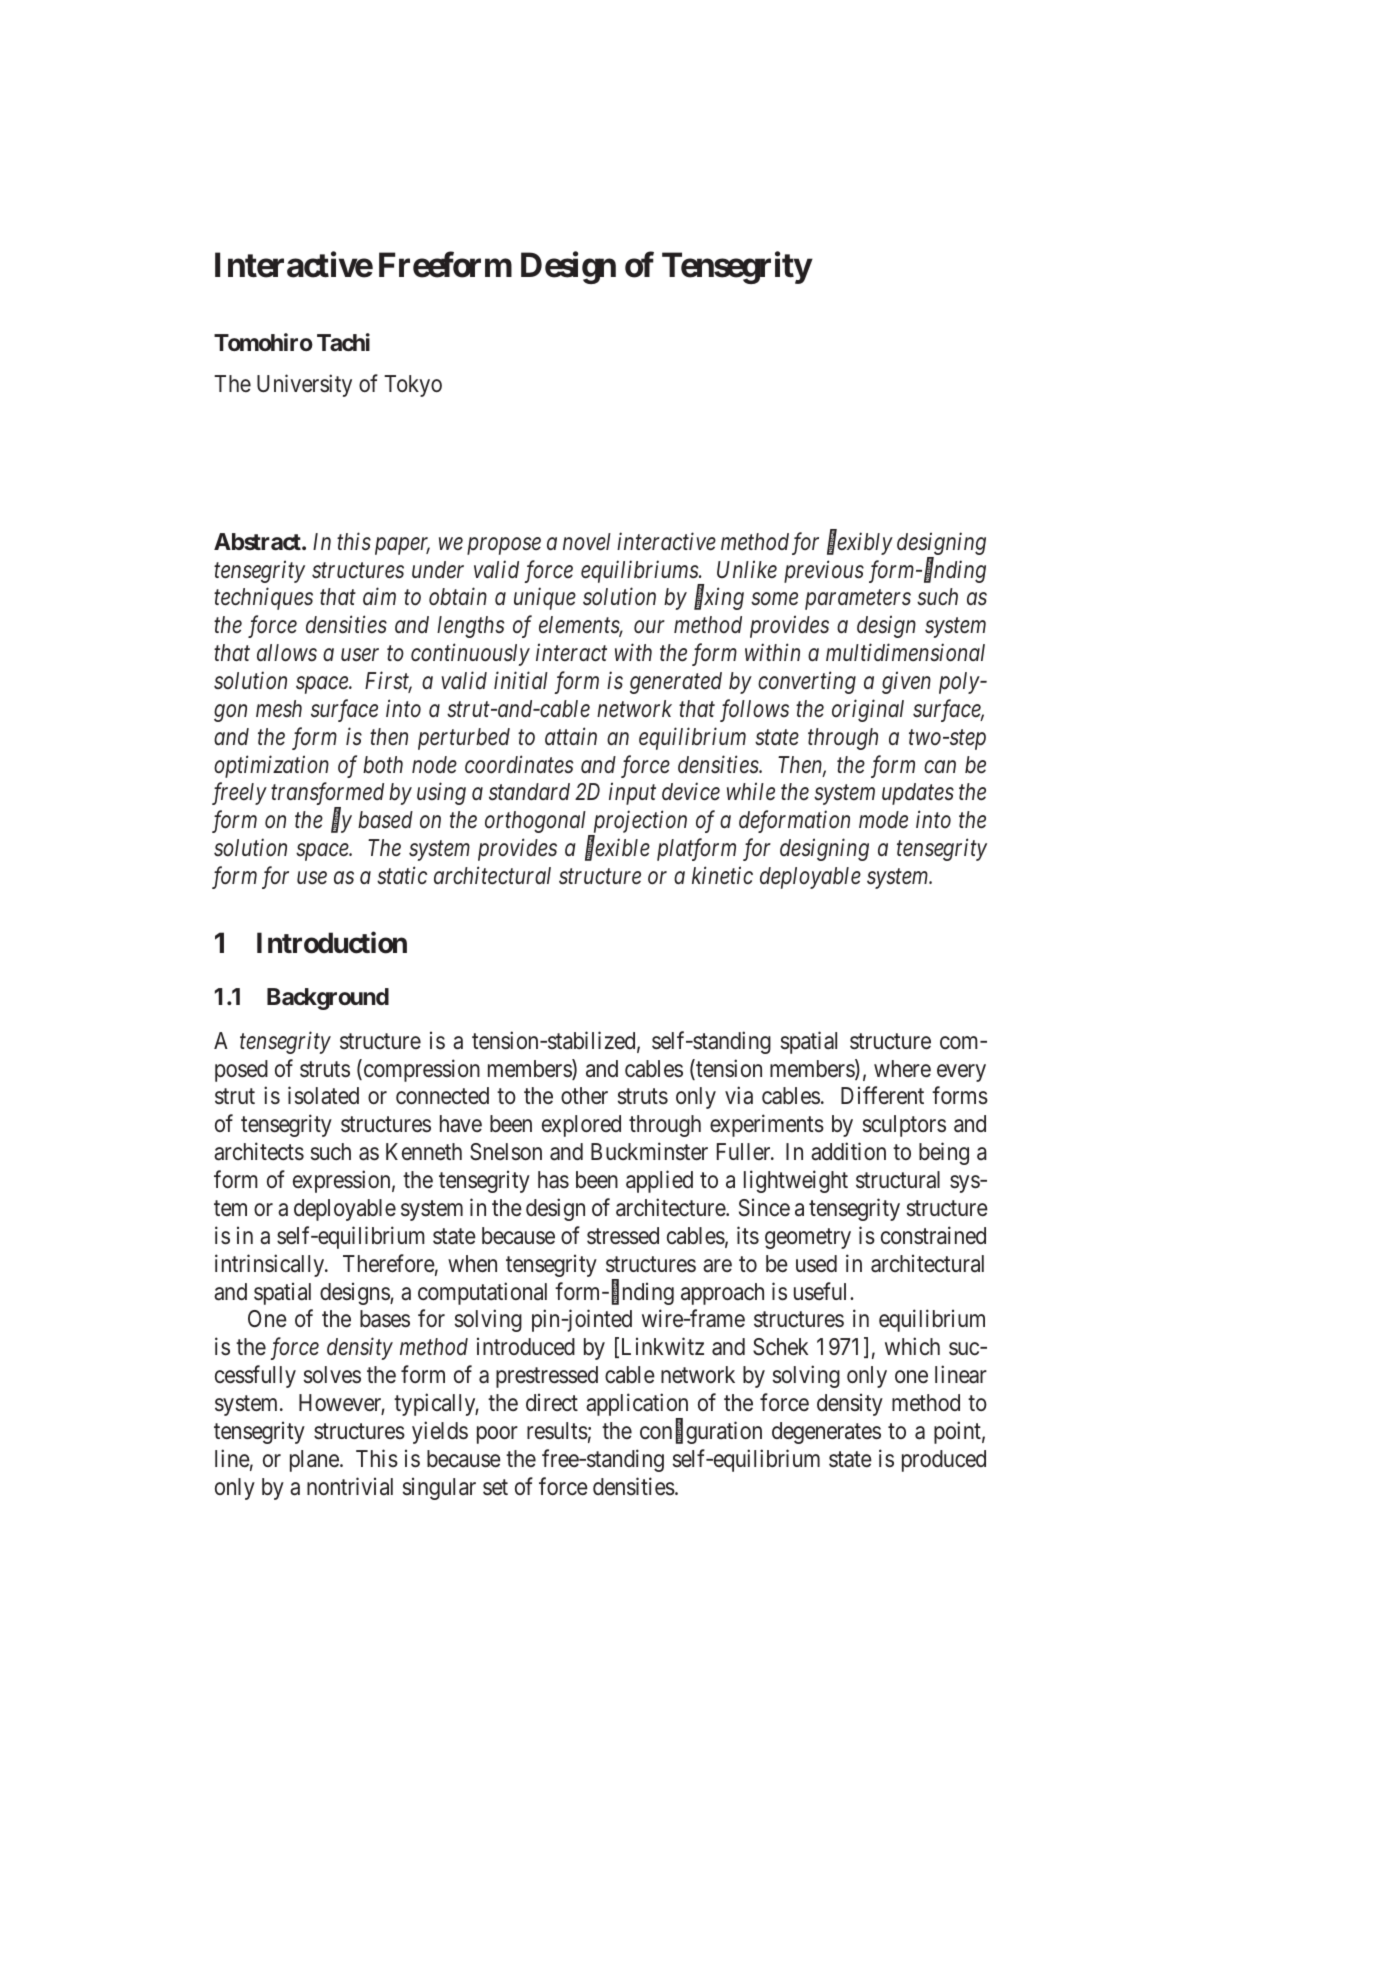 This screenshot has width=1387, height=1963. I want to click on previous, so click(824, 571).
